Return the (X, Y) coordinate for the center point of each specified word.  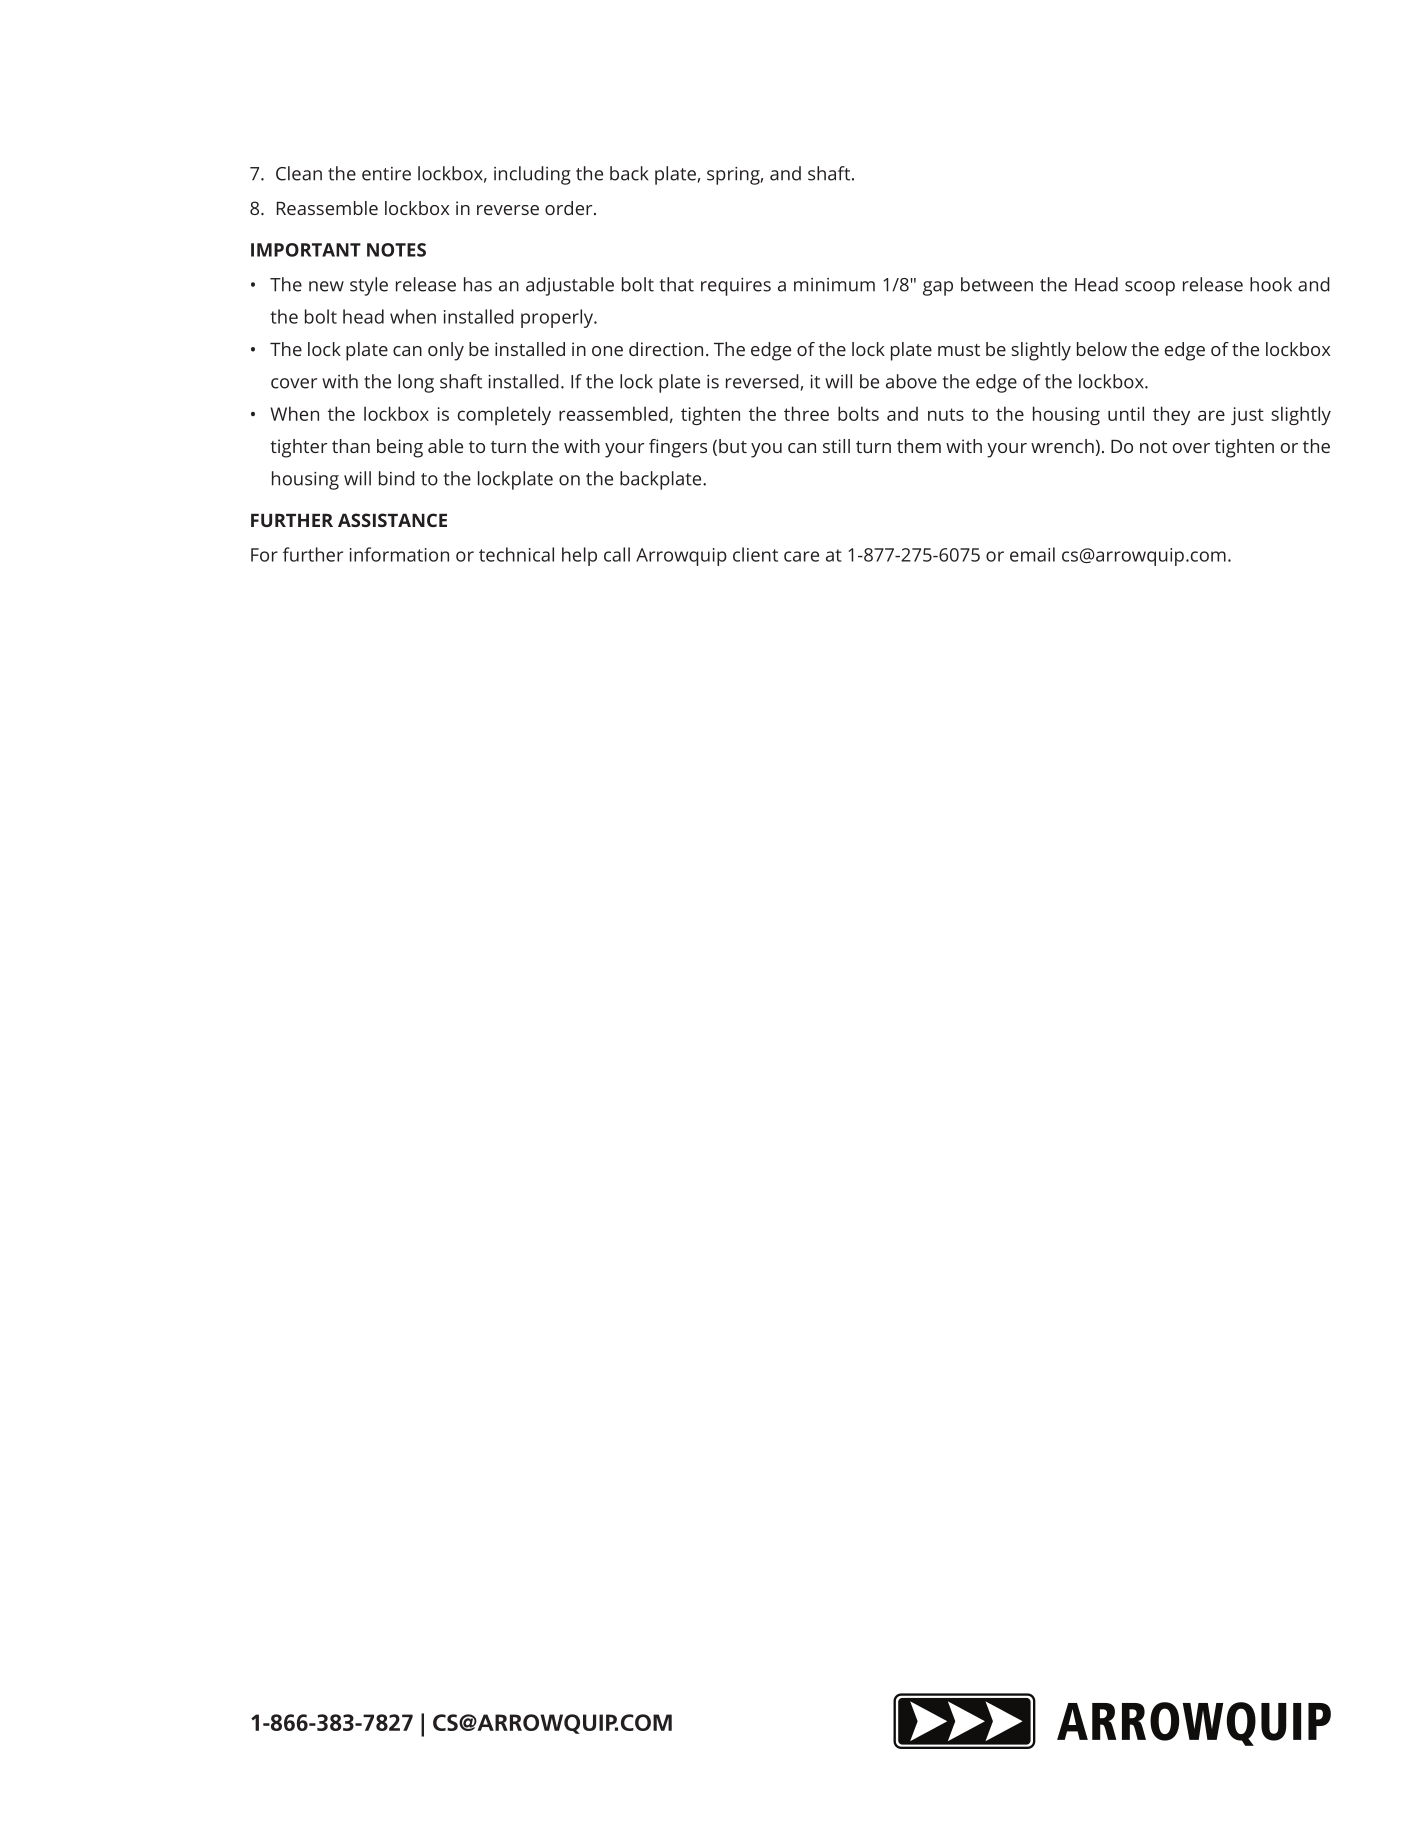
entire (386, 174)
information (399, 554)
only (446, 351)
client (755, 554)
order (570, 208)
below (1102, 349)
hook (1271, 284)
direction (666, 349)
